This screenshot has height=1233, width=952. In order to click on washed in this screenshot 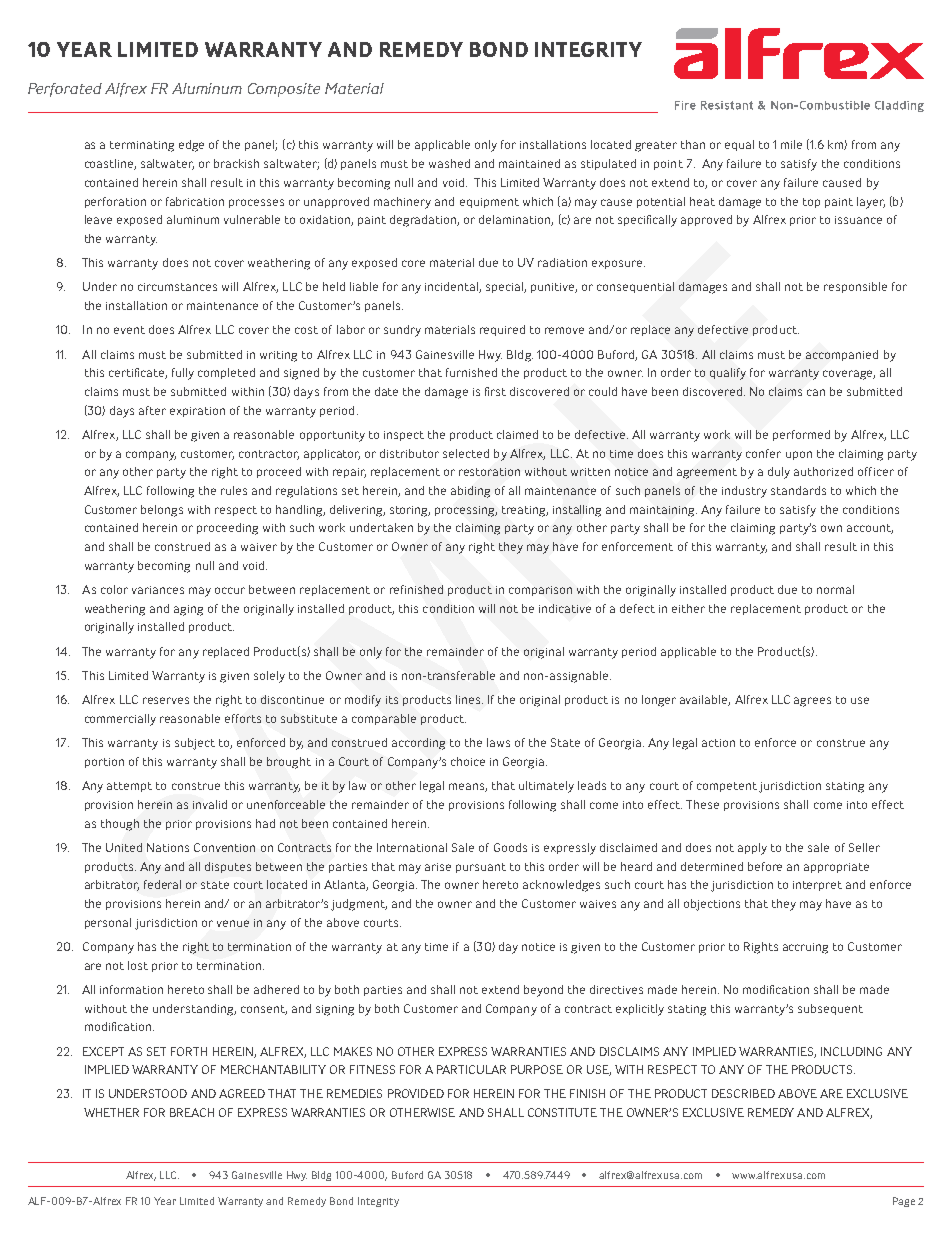, I will do `click(449, 163)`.
